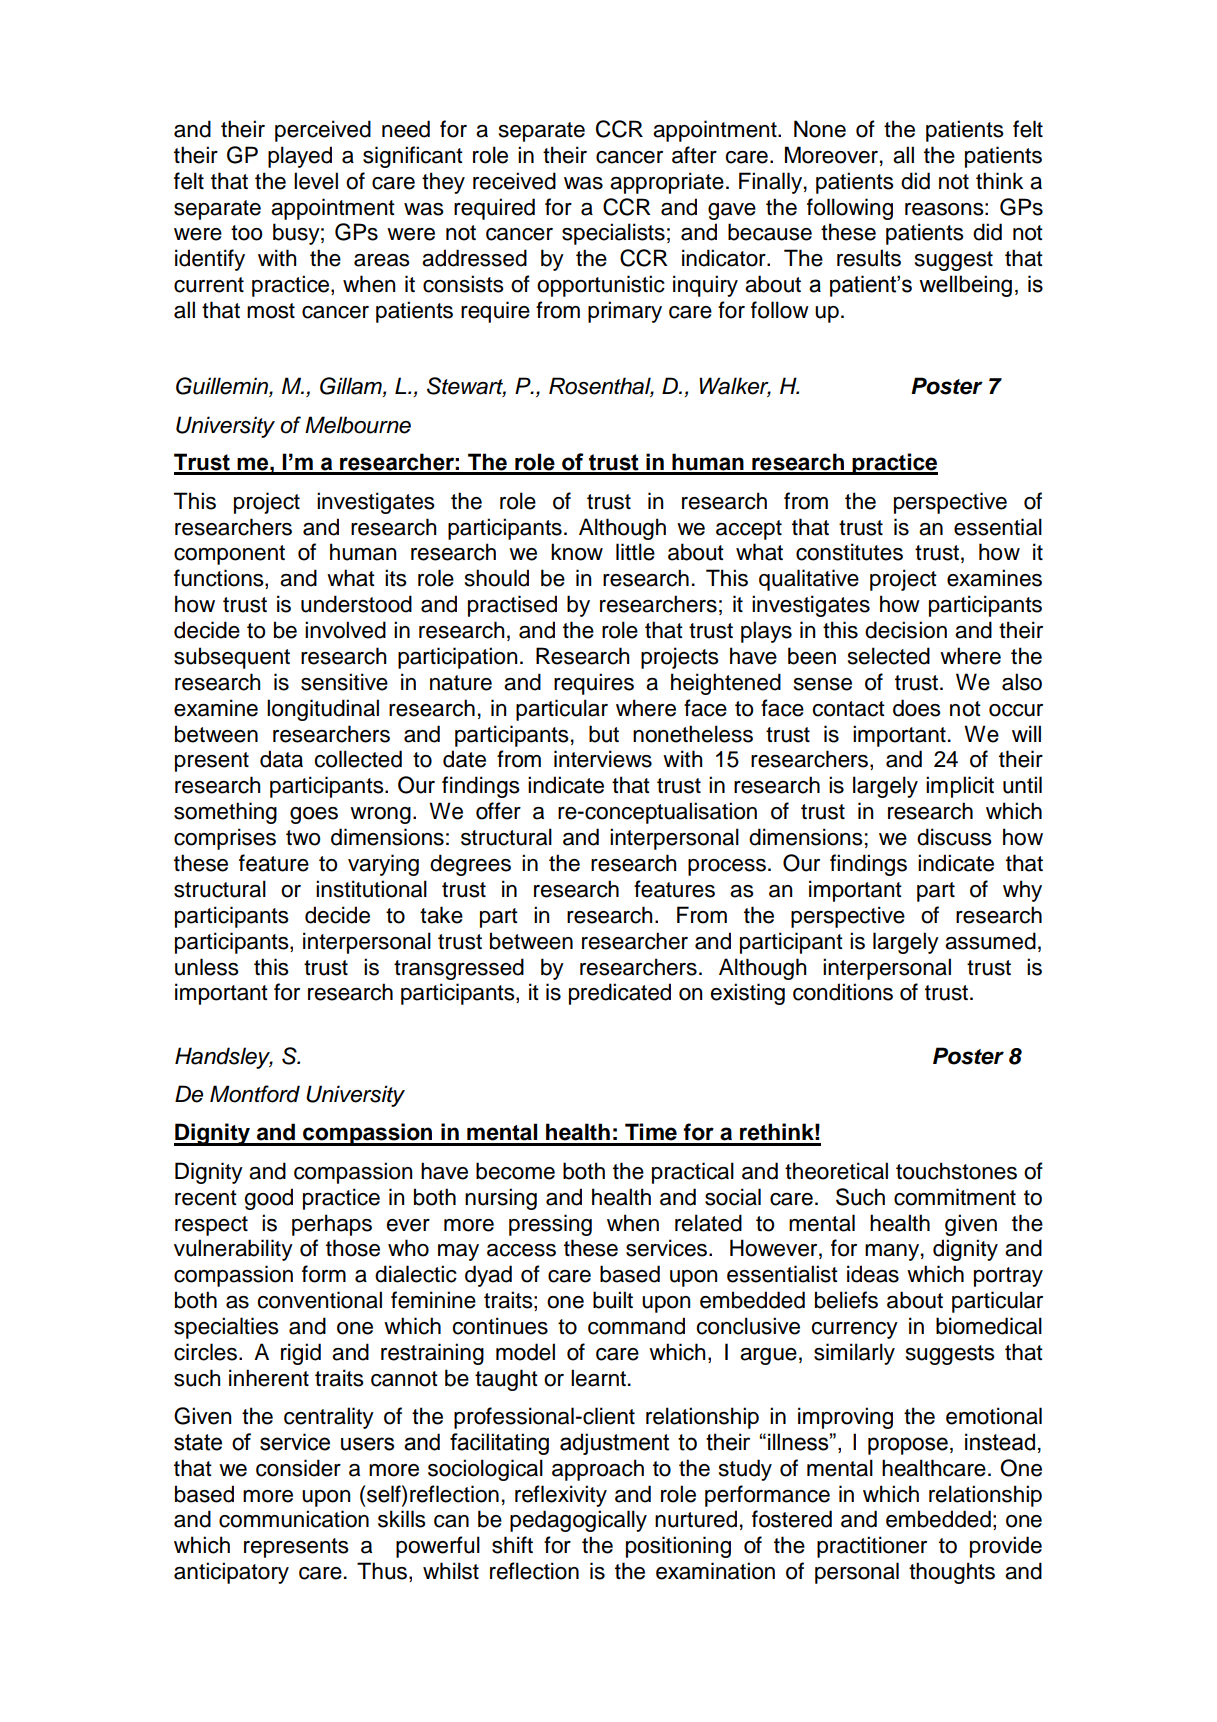 Image resolution: width=1217 pixels, height=1722 pixels. I want to click on communication, so click(294, 1519).
